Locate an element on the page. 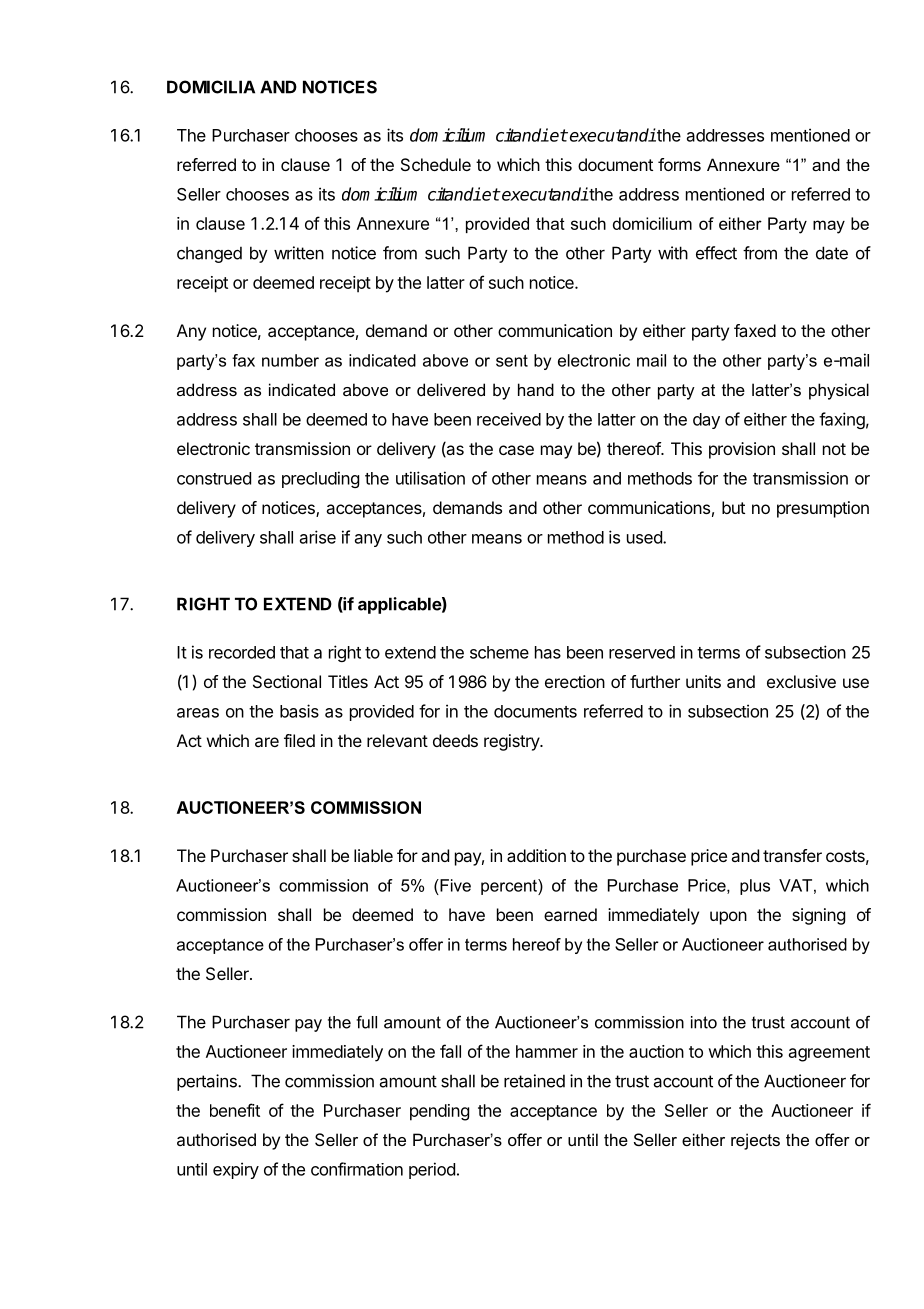  case is located at coordinates (516, 450).
